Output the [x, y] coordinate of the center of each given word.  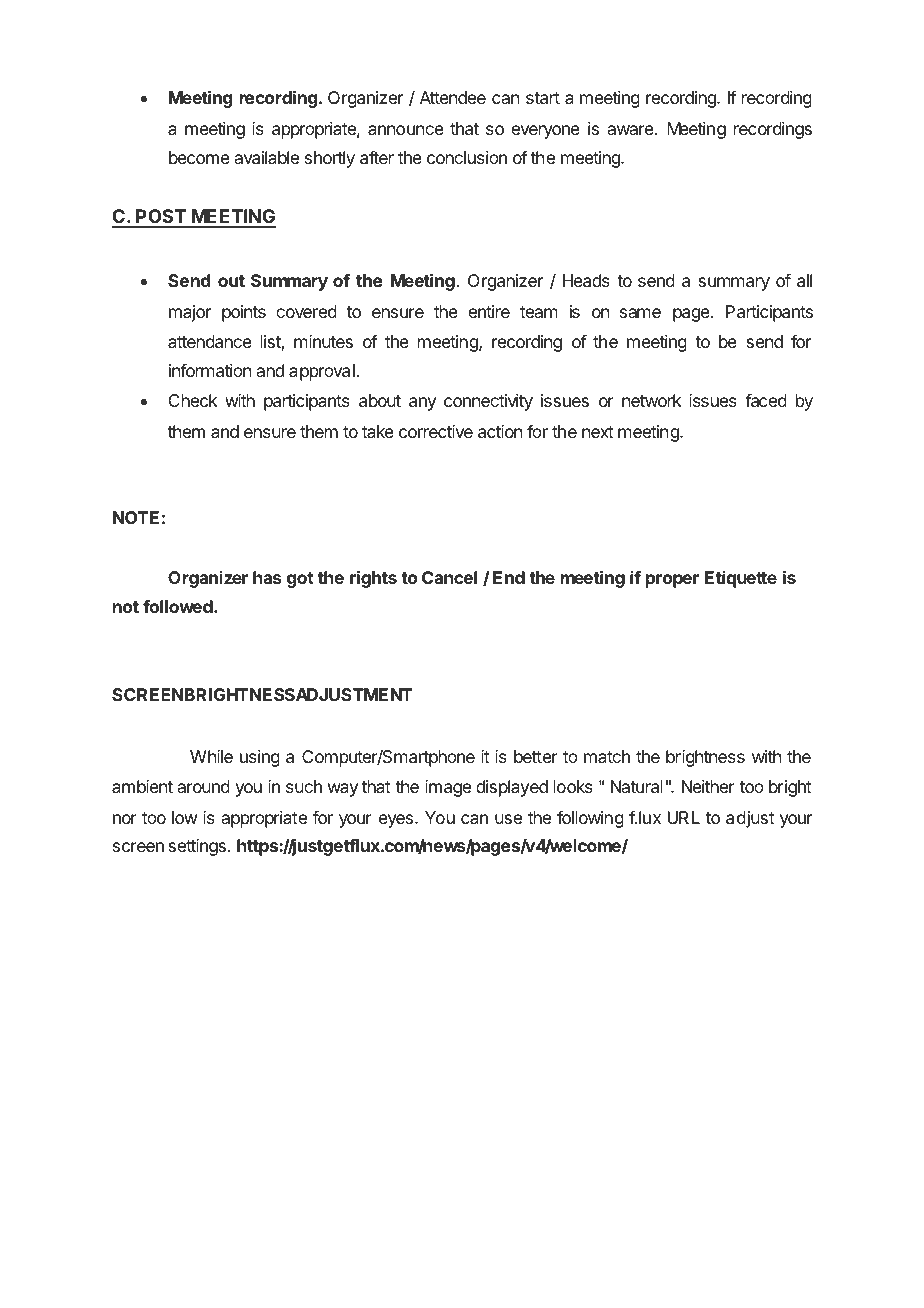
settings [197, 847]
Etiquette [741, 579]
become [199, 157]
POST [161, 218]
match [607, 756]
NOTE [136, 517]
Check [193, 400]
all [804, 280]
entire [489, 311]
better [536, 756]
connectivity [488, 402]
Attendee [453, 97]
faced [766, 400]
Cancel [449, 577]
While [211, 756]
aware [632, 130]
